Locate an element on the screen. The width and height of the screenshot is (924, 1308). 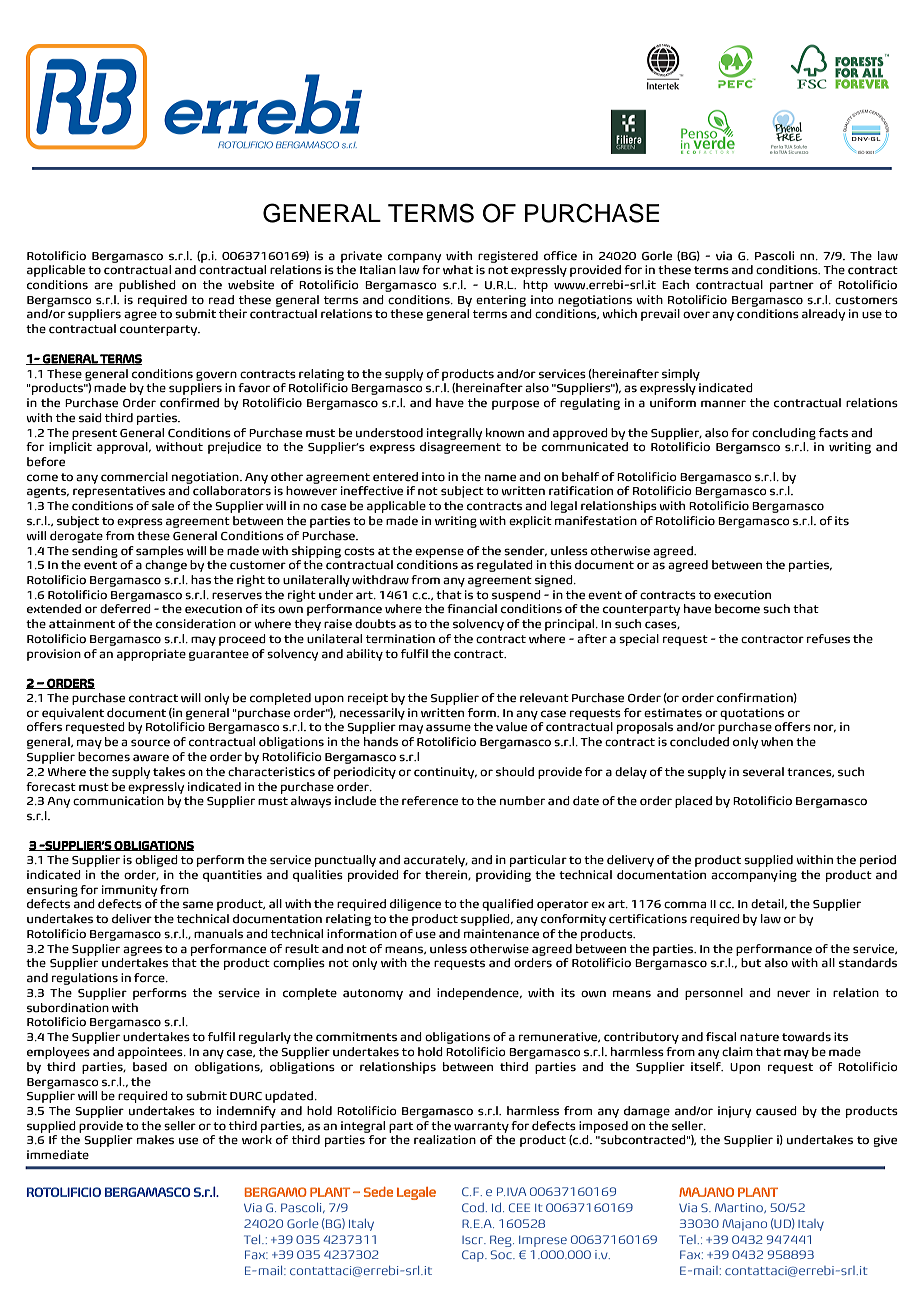
sale is located at coordinates (163, 506).
